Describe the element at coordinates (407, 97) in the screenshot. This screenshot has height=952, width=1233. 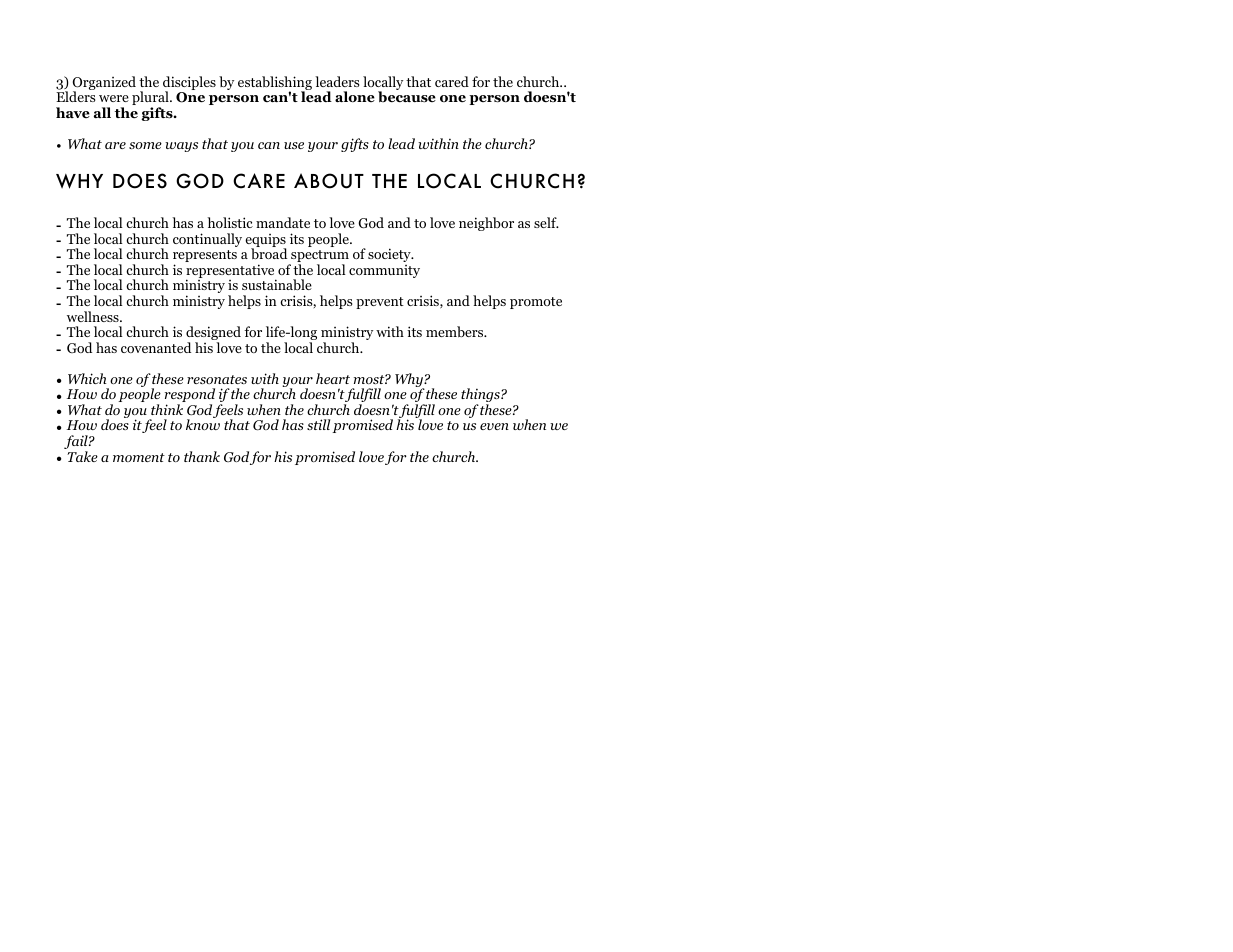
I see `because` at that location.
